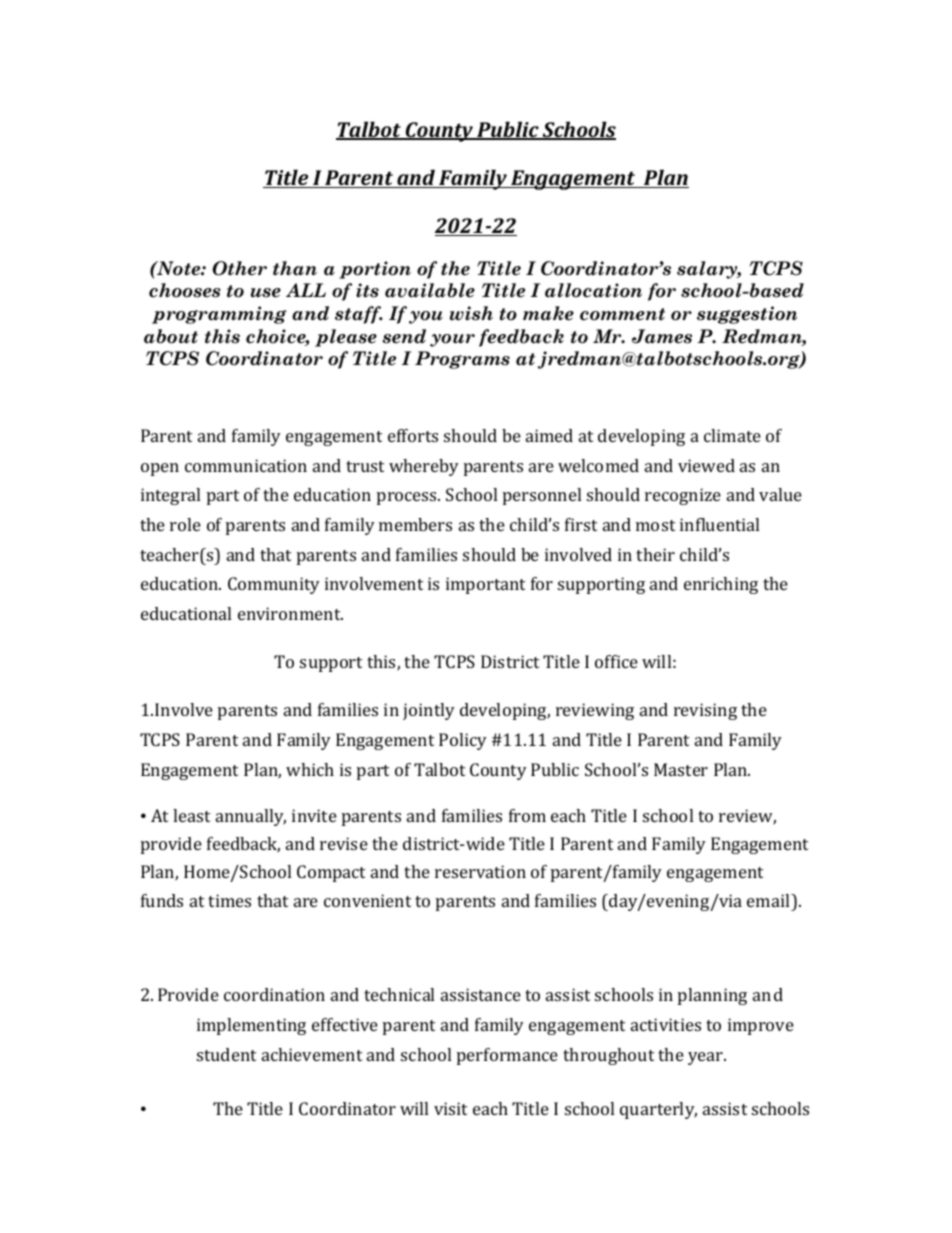 The image size is (952, 1233). Describe the element at coordinates (266, 293) in the screenshot. I see `use` at that location.
